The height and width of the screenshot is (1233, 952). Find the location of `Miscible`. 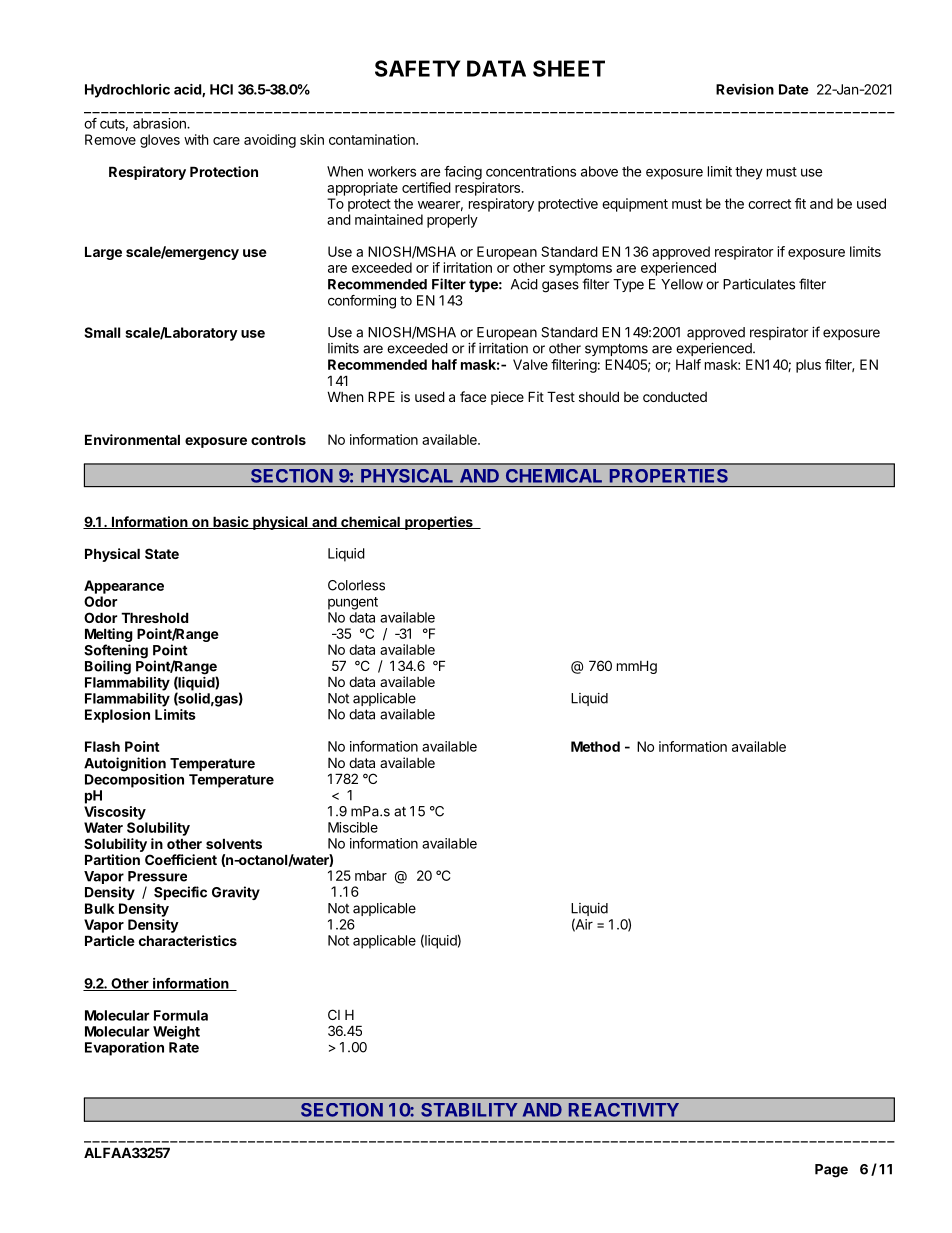

Miscible is located at coordinates (353, 827).
